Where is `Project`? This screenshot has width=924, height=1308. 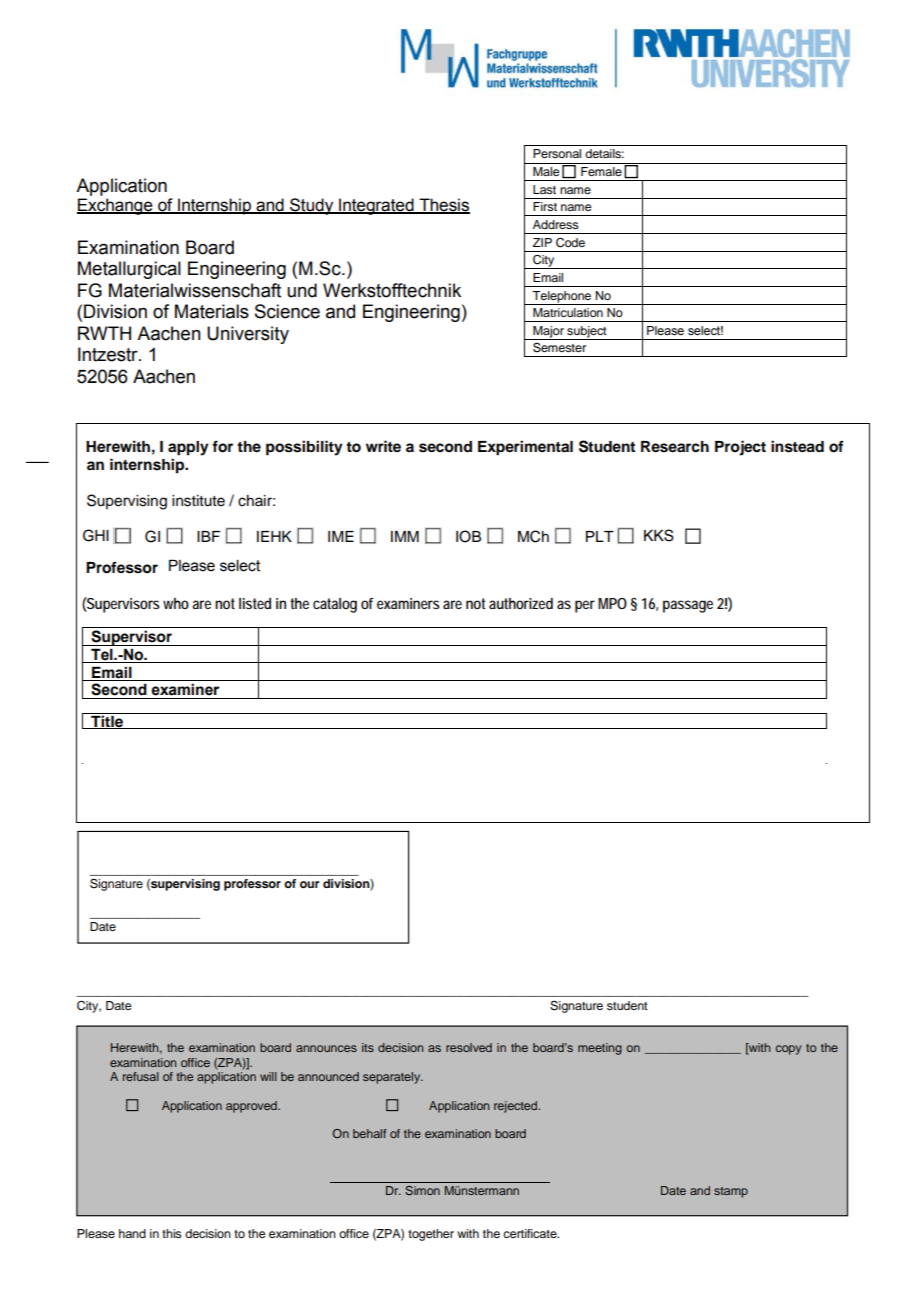
Project is located at coordinates (740, 448).
